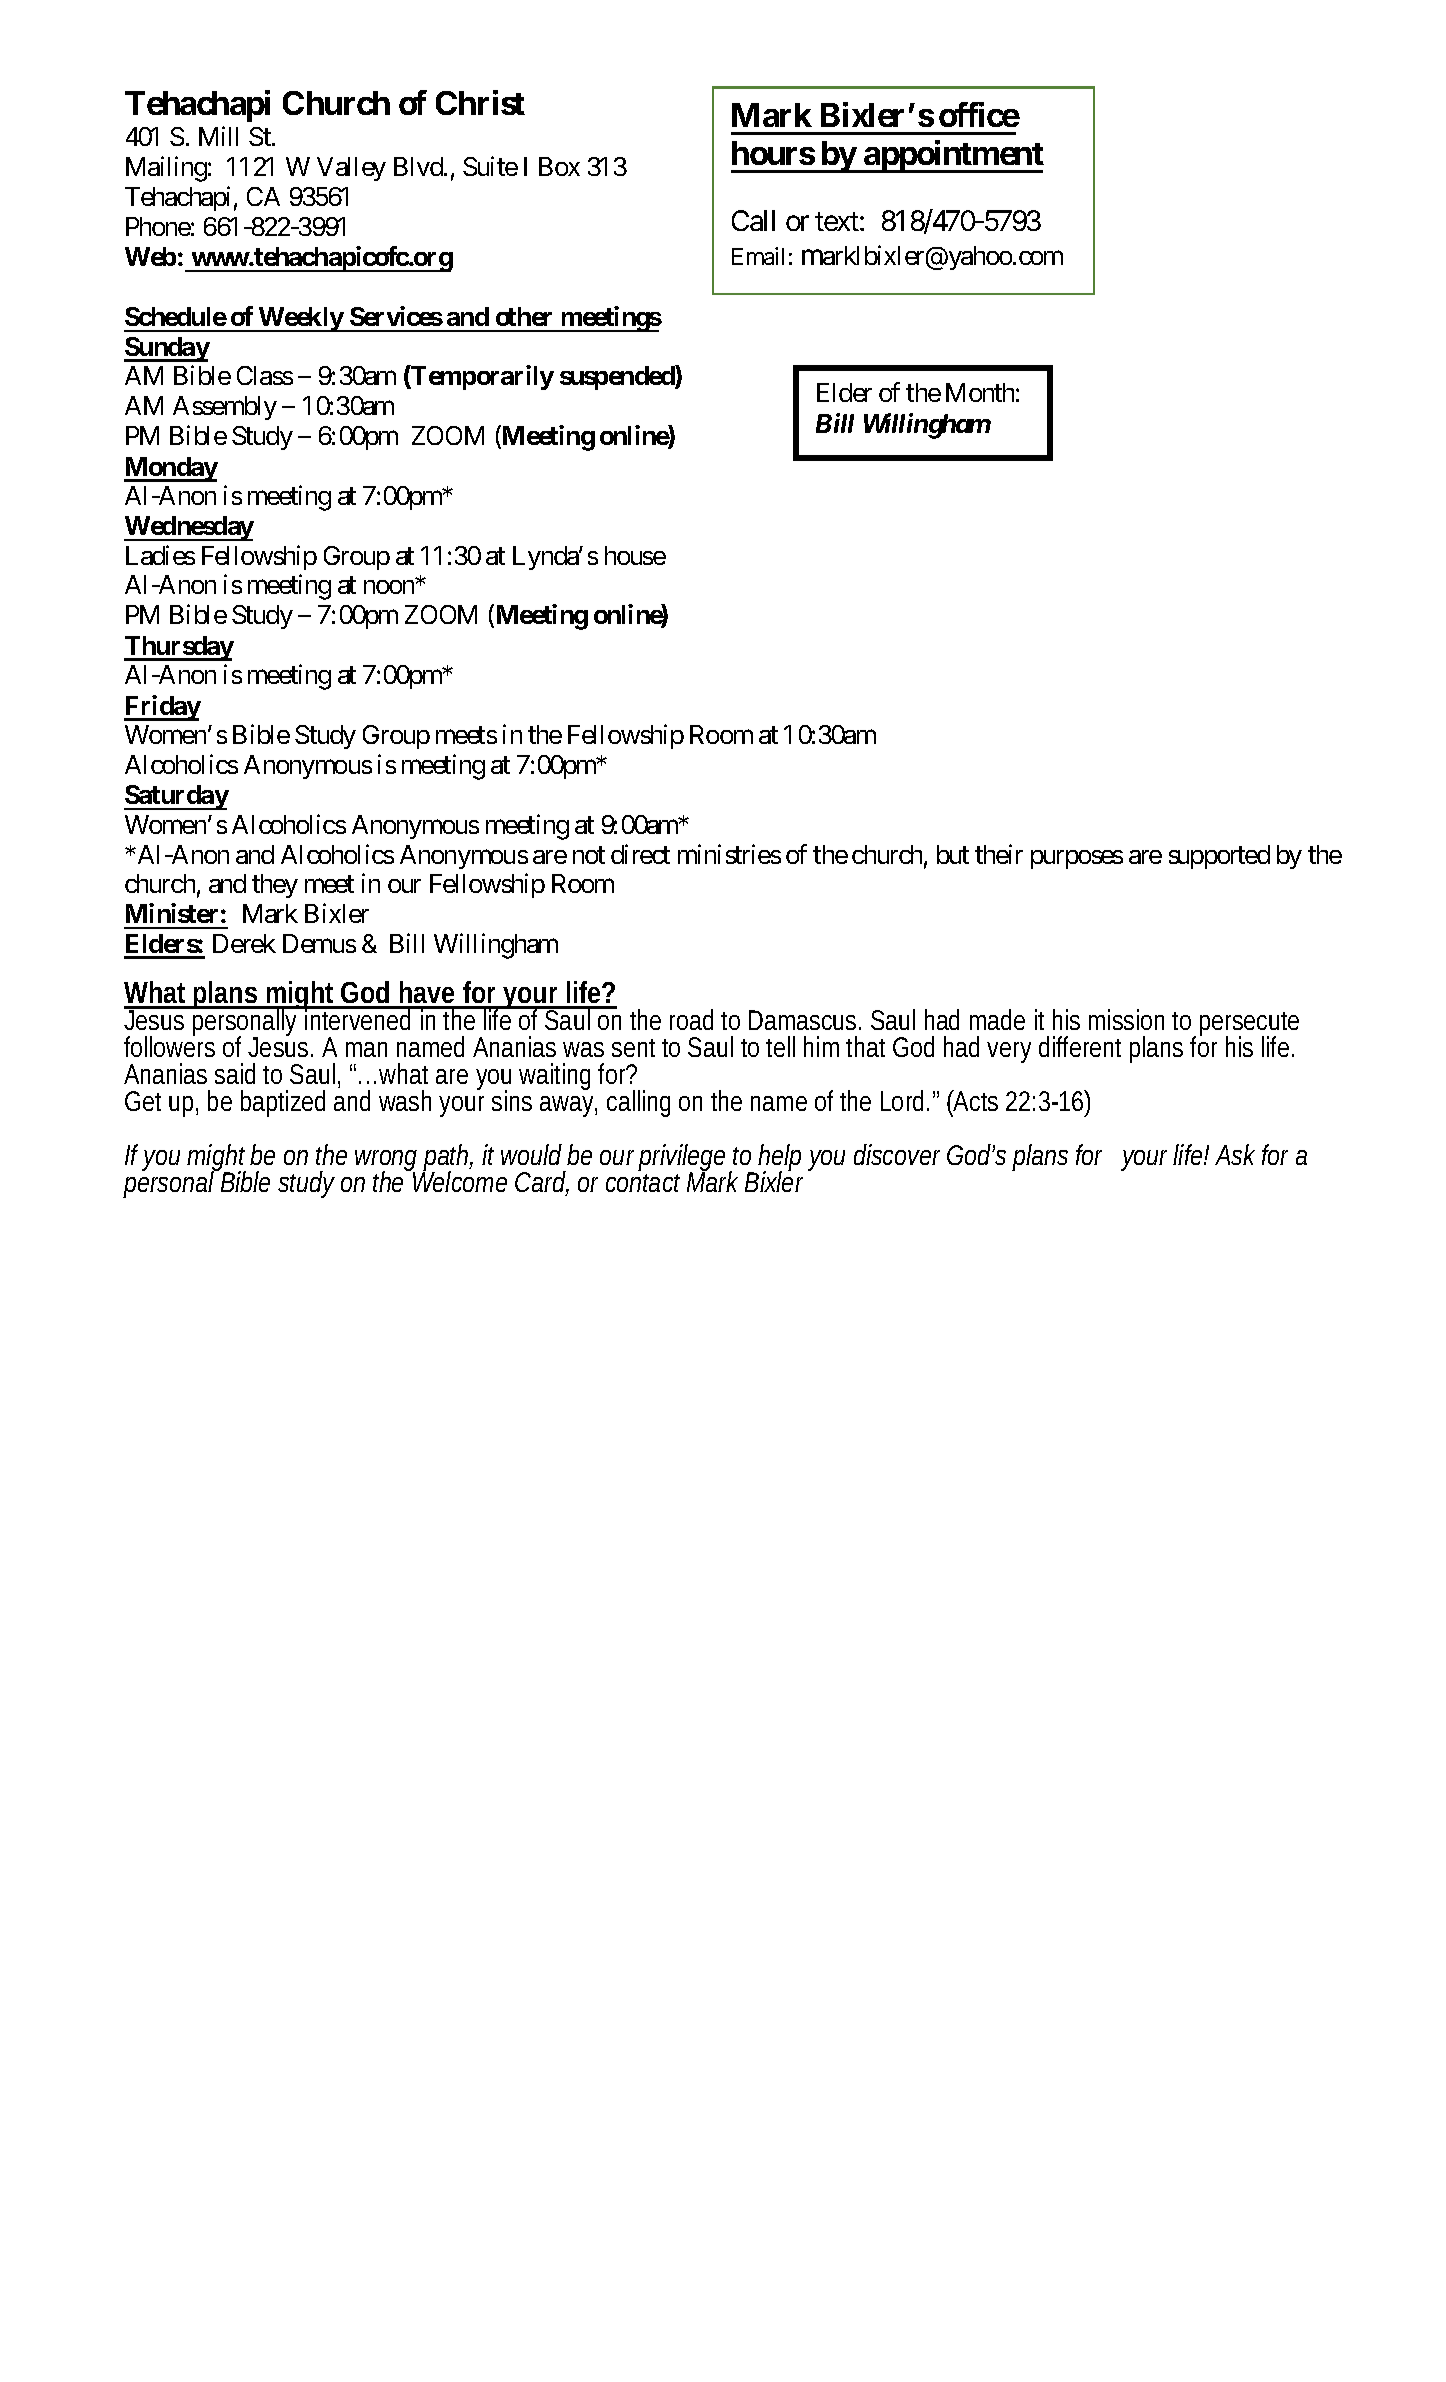 The width and height of the image is (1446, 2382). What do you see at coordinates (390, 587) in the image?
I see `noon` at bounding box center [390, 587].
